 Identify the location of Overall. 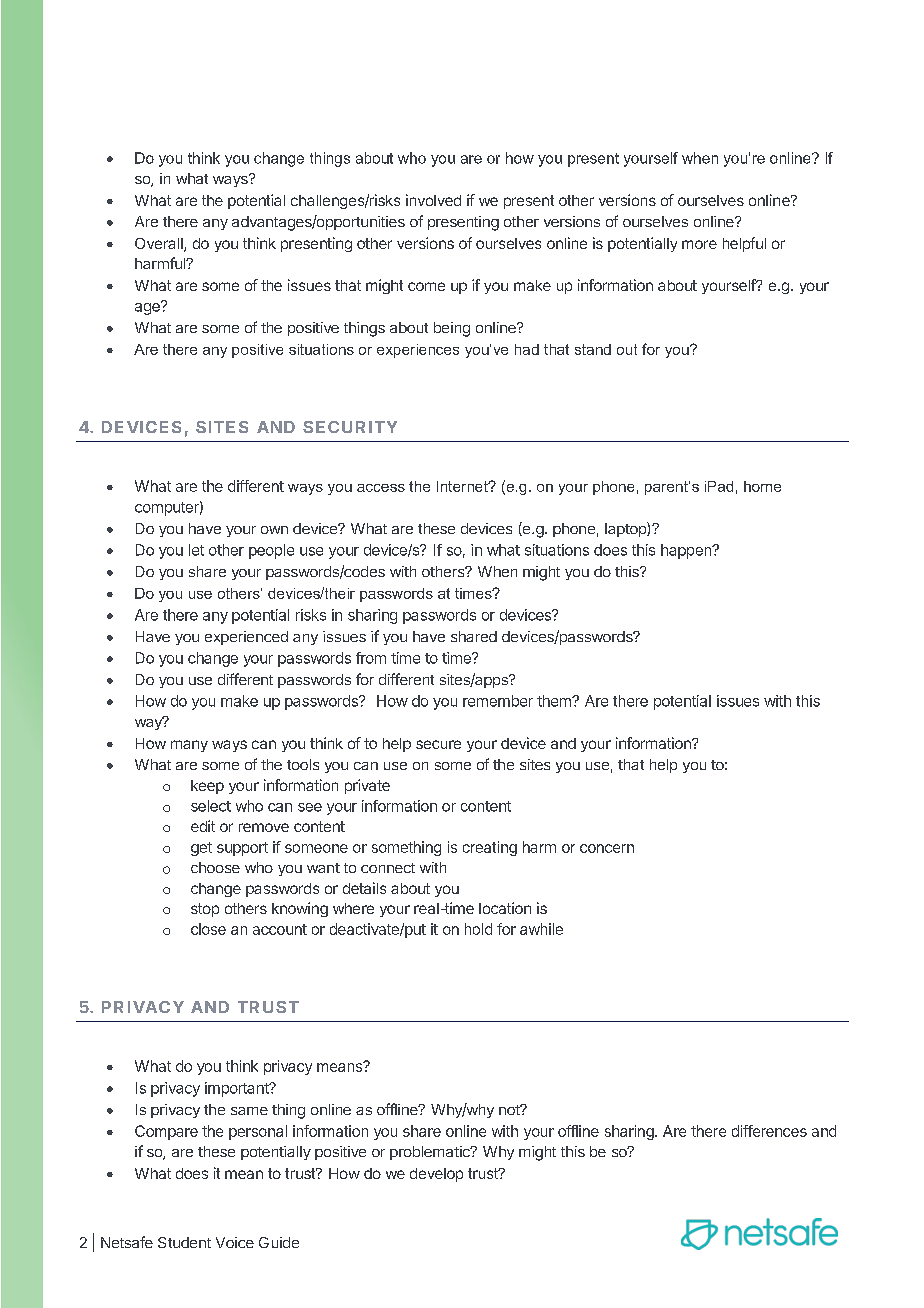
(160, 245).
